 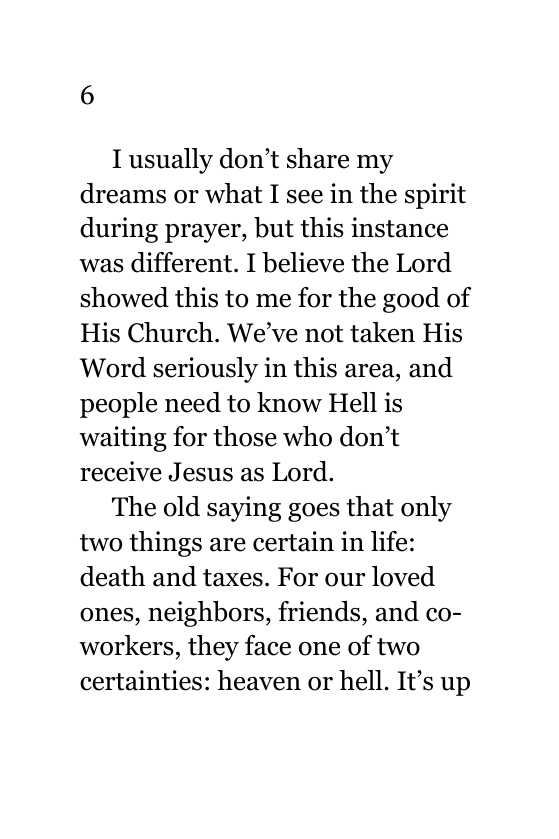 I want to click on ones, so click(x=108, y=615).
